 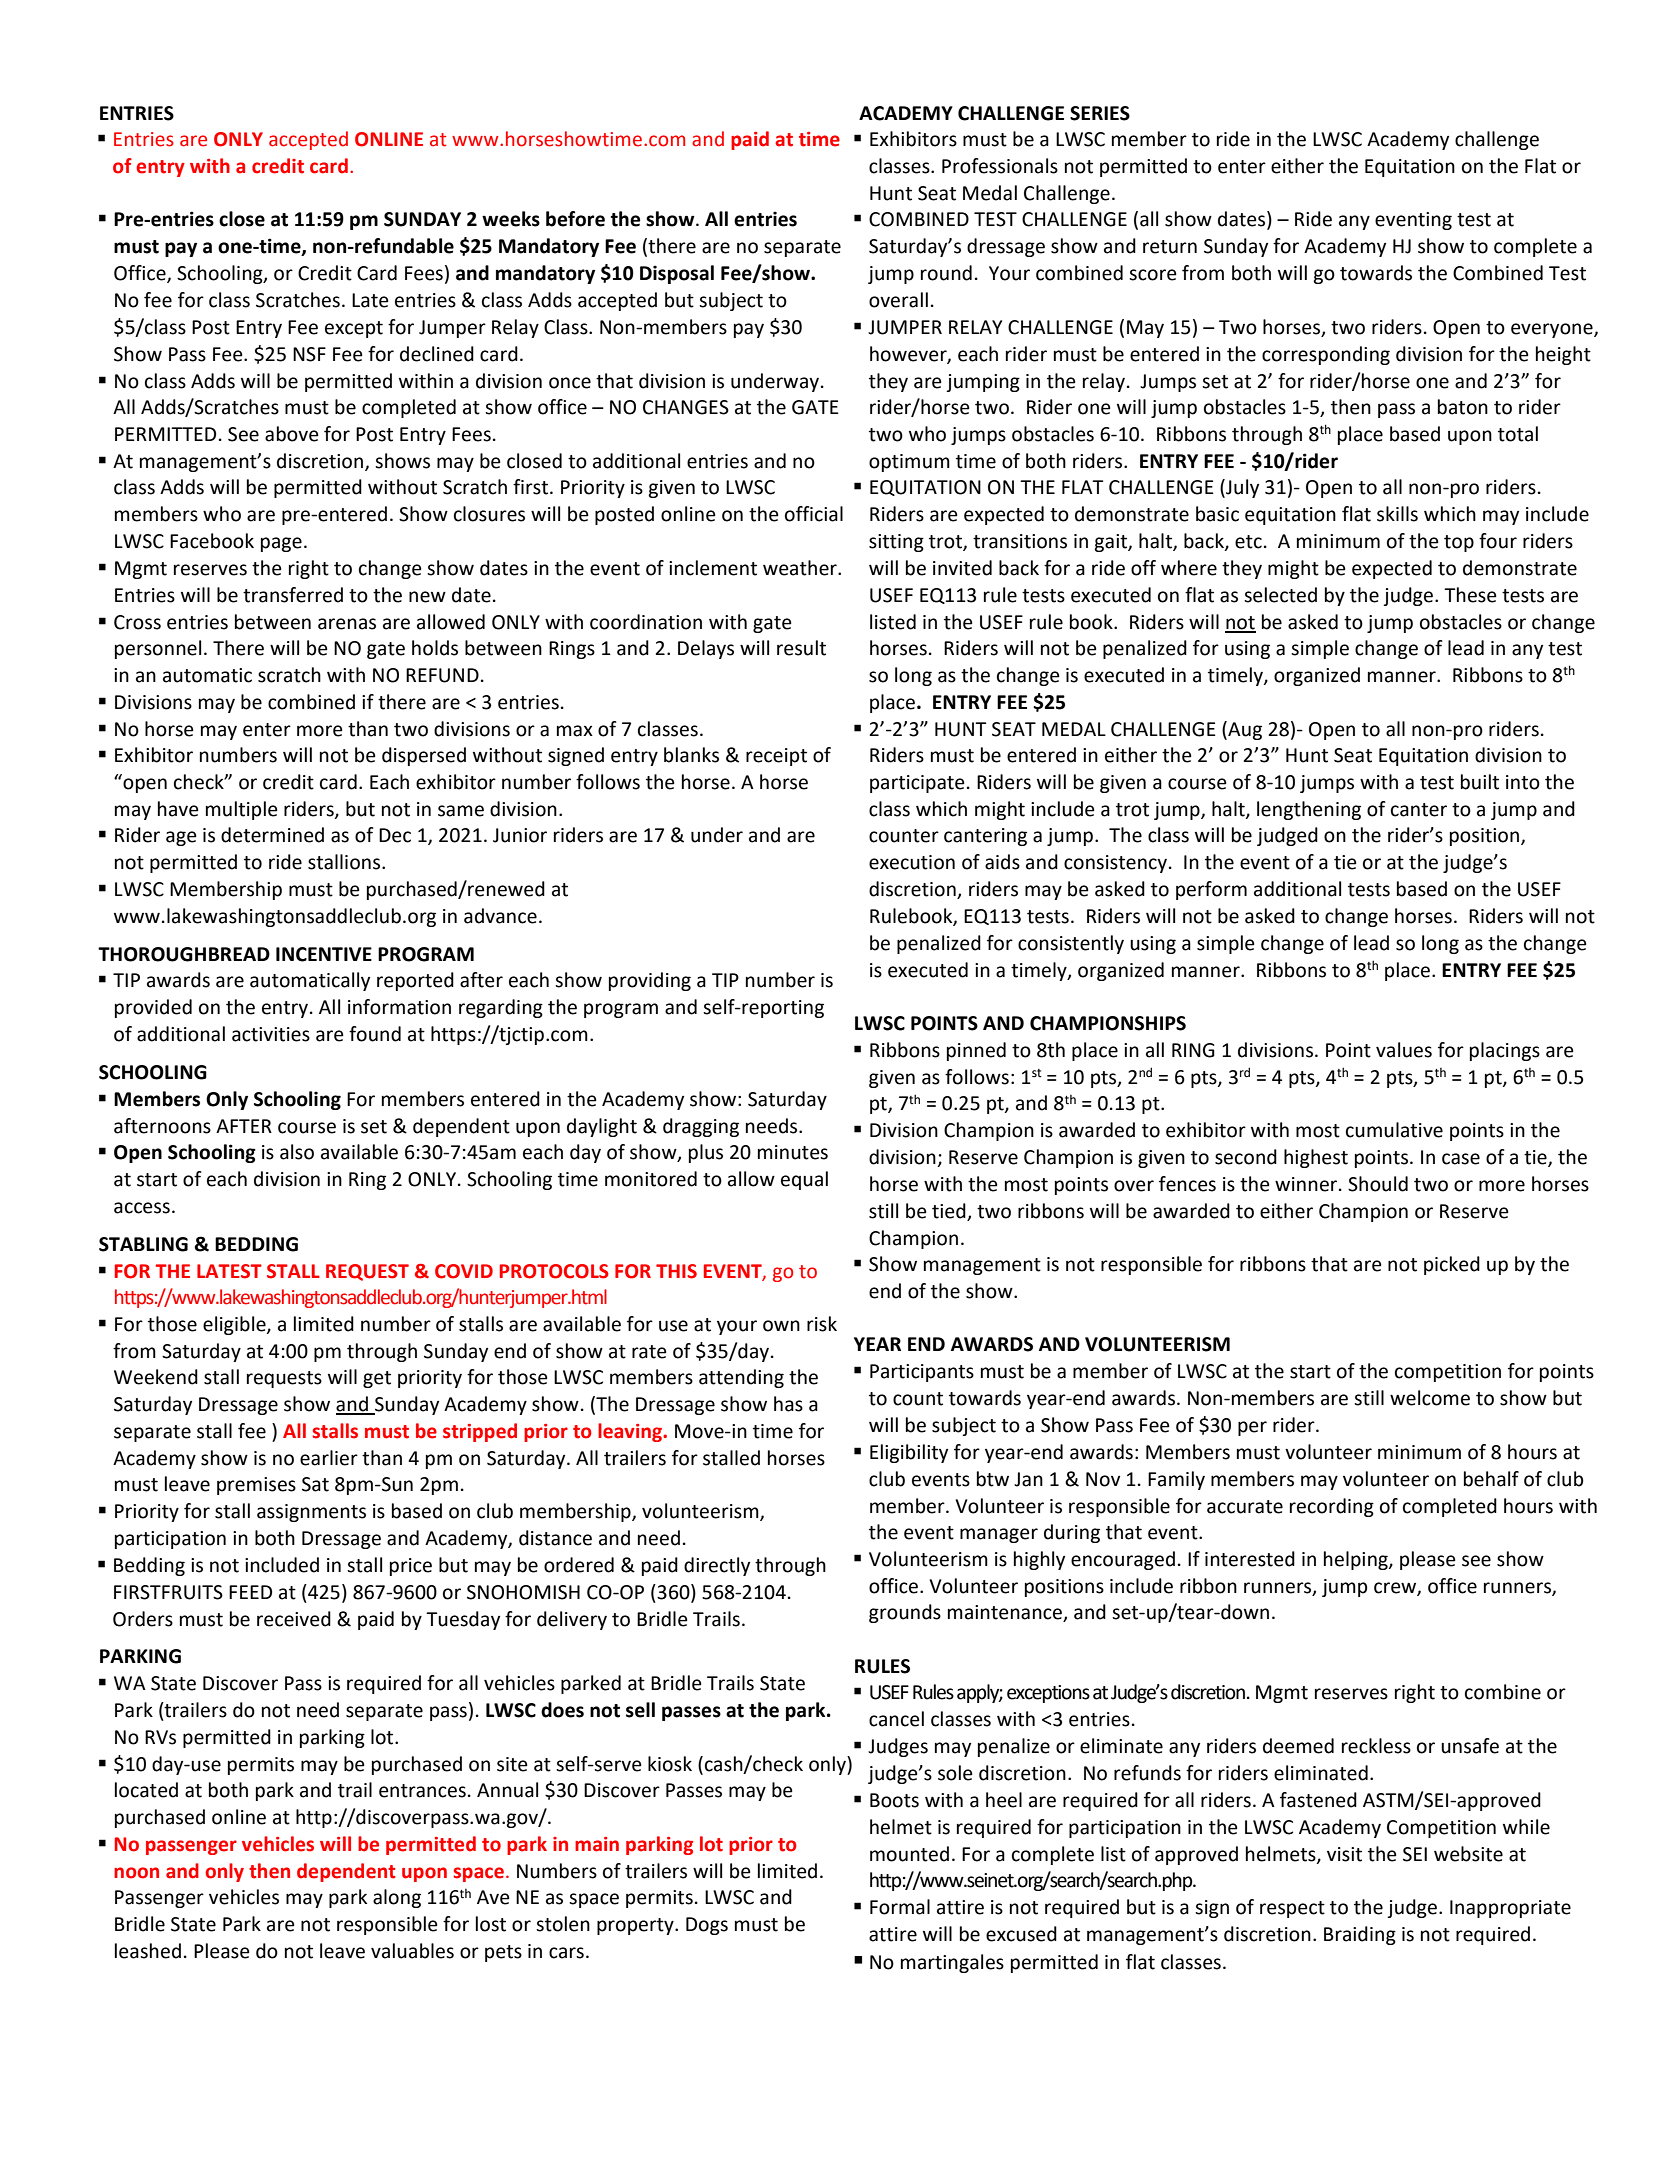 What do you see at coordinates (1000, 166) in the screenshot?
I see `Professionals` at bounding box center [1000, 166].
